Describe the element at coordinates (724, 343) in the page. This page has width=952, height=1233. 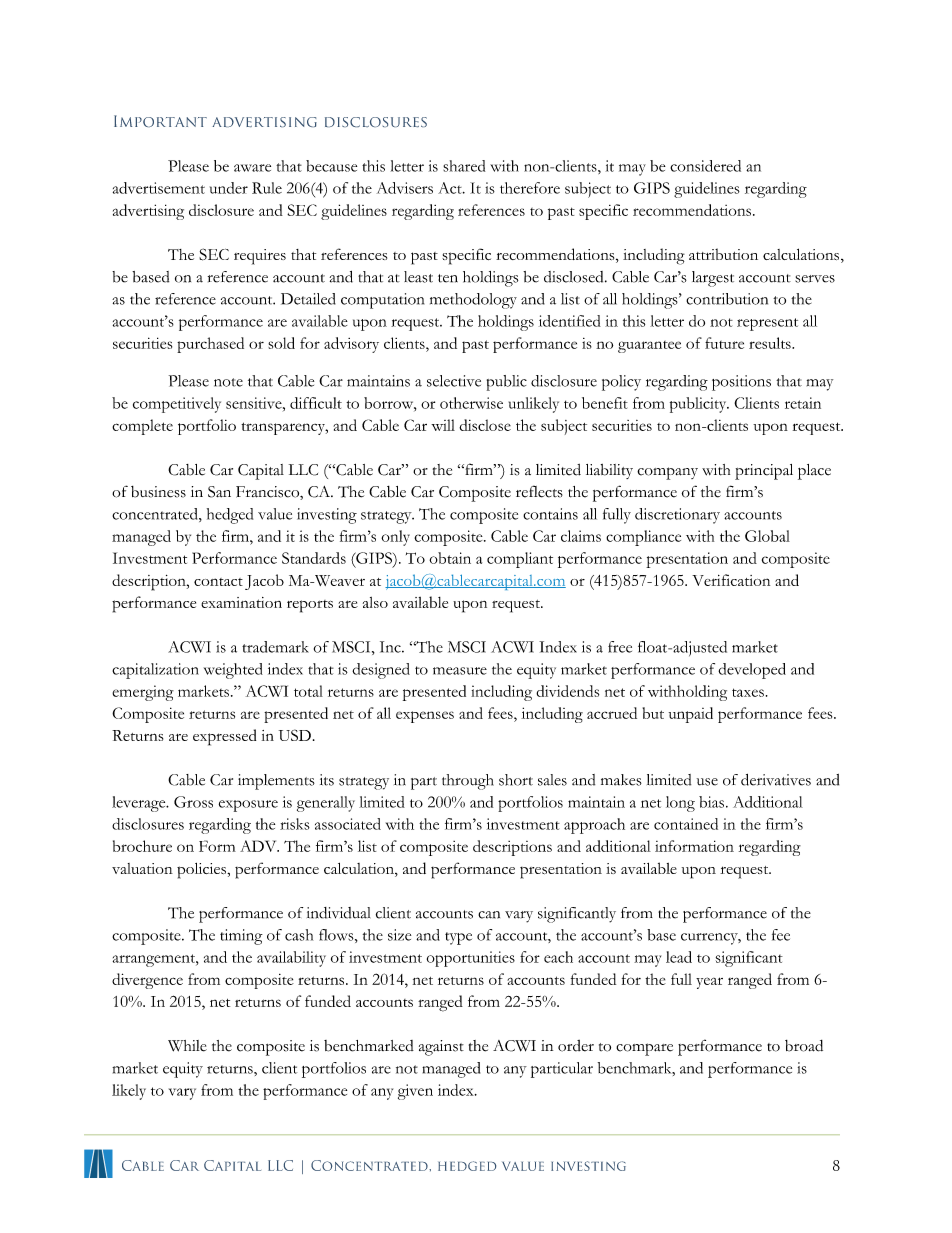
I see `future` at that location.
